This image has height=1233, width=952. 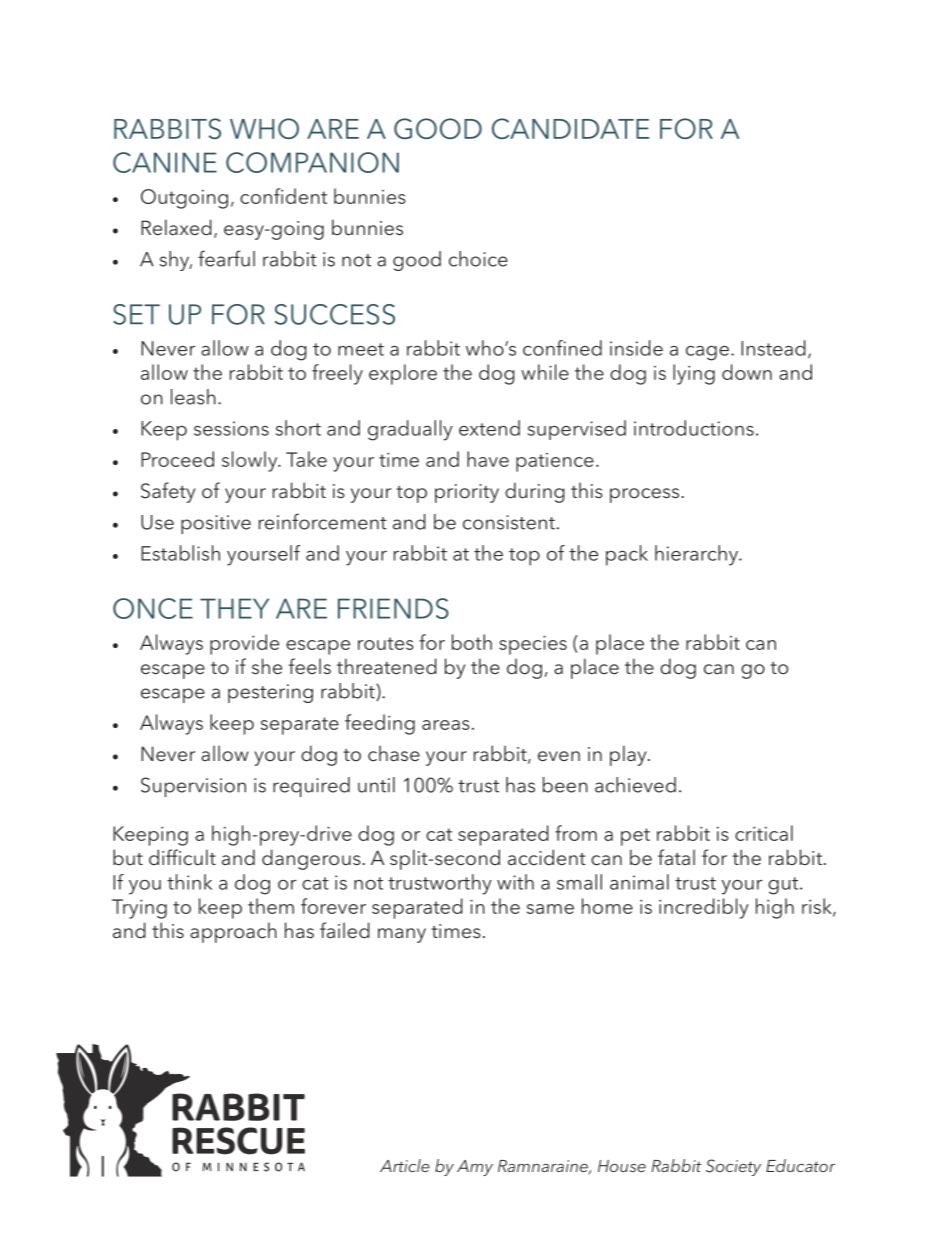 What do you see at coordinates (570, 128) in the image?
I see `CANDIDATE` at bounding box center [570, 128].
